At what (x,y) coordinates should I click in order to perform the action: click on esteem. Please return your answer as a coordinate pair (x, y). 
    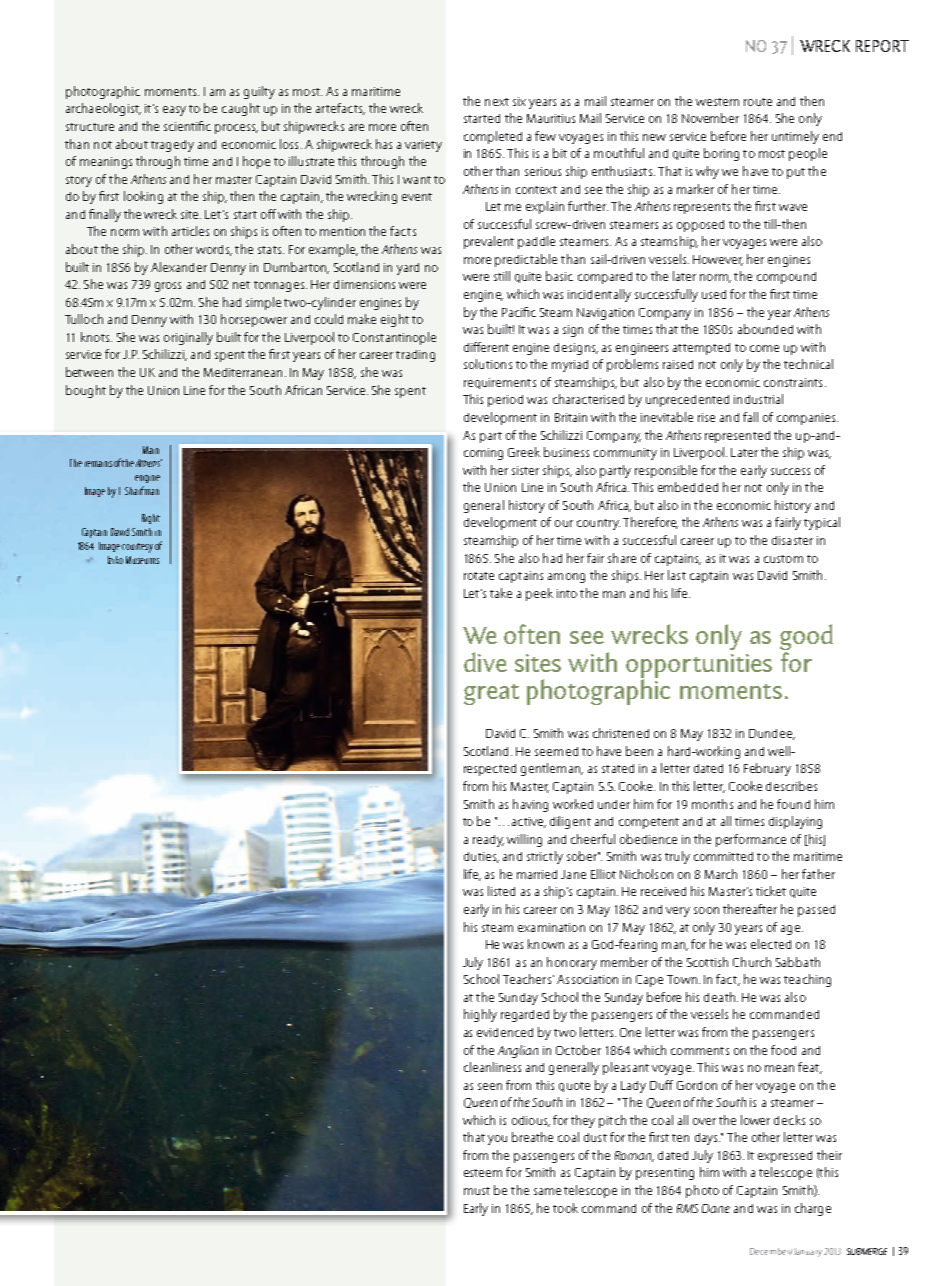
    Looking at the image, I should click on (483, 1173).
